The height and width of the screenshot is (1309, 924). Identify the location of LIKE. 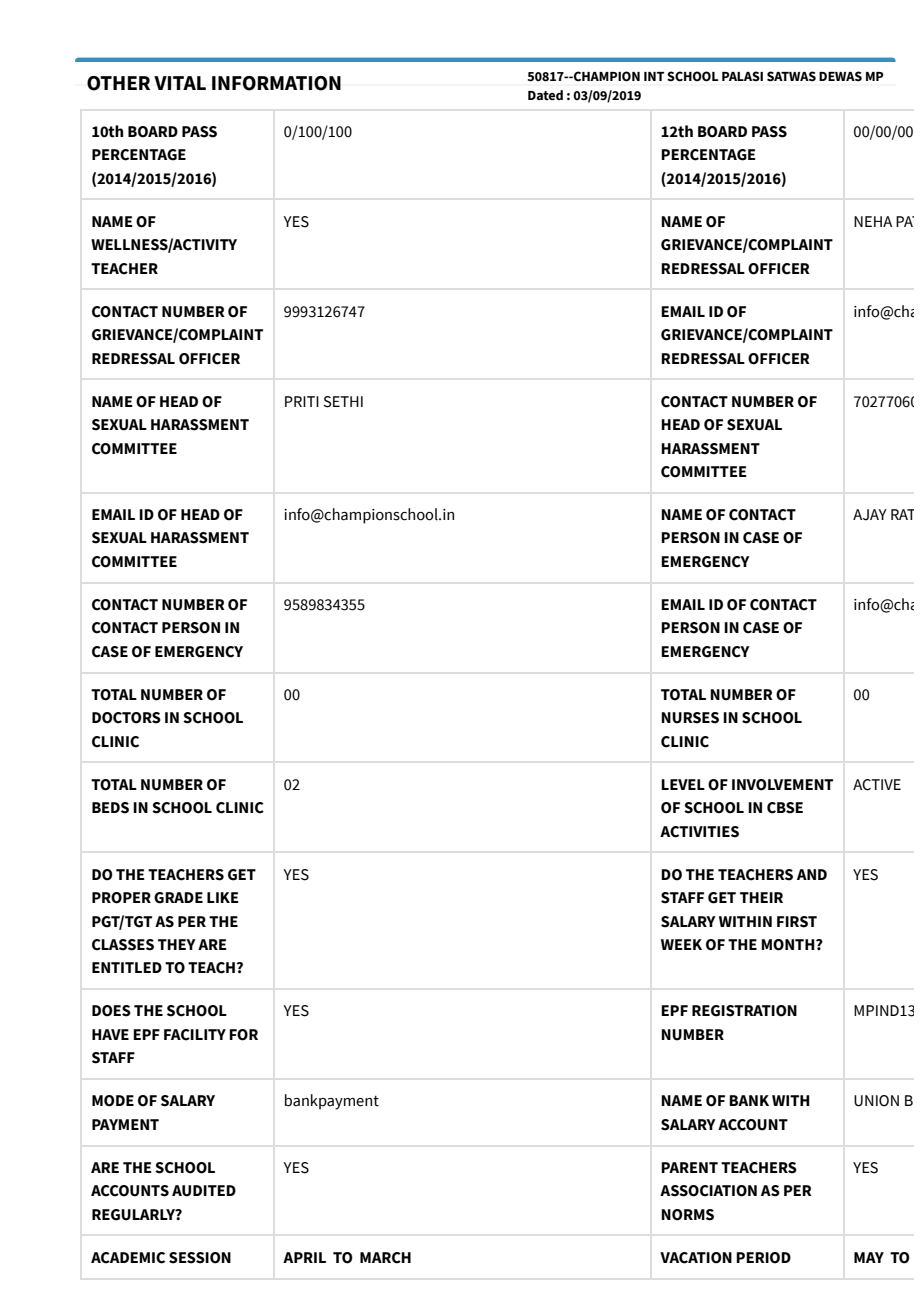
(223, 897).
